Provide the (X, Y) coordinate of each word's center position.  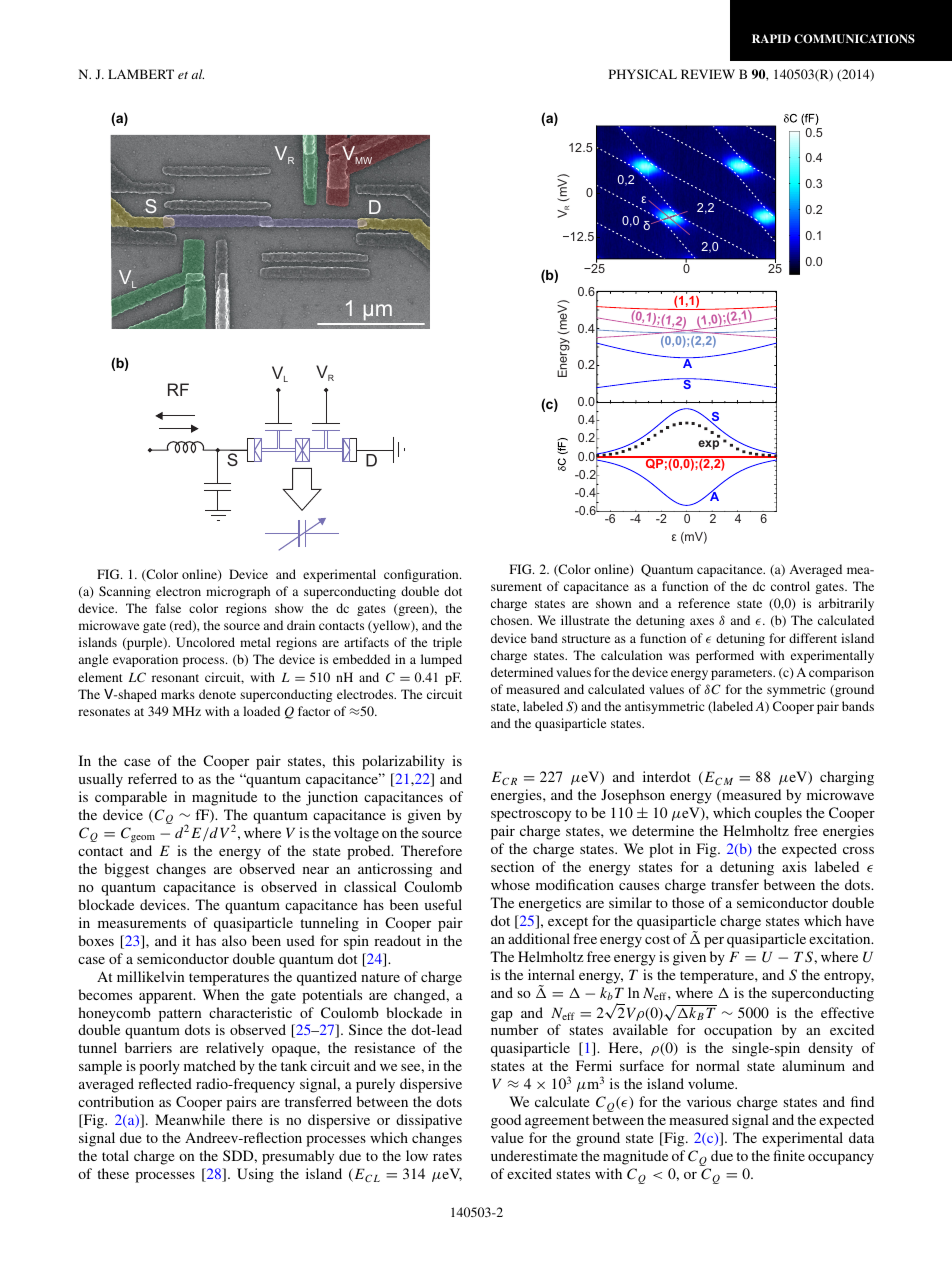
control (790, 586)
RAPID (771, 38)
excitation (841, 938)
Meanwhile (190, 1119)
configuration (422, 575)
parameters (743, 674)
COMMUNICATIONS (854, 39)
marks (178, 694)
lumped (441, 660)
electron (178, 591)
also (234, 940)
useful (443, 904)
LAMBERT (141, 74)
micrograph (238, 592)
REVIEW (708, 74)
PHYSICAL (643, 74)
